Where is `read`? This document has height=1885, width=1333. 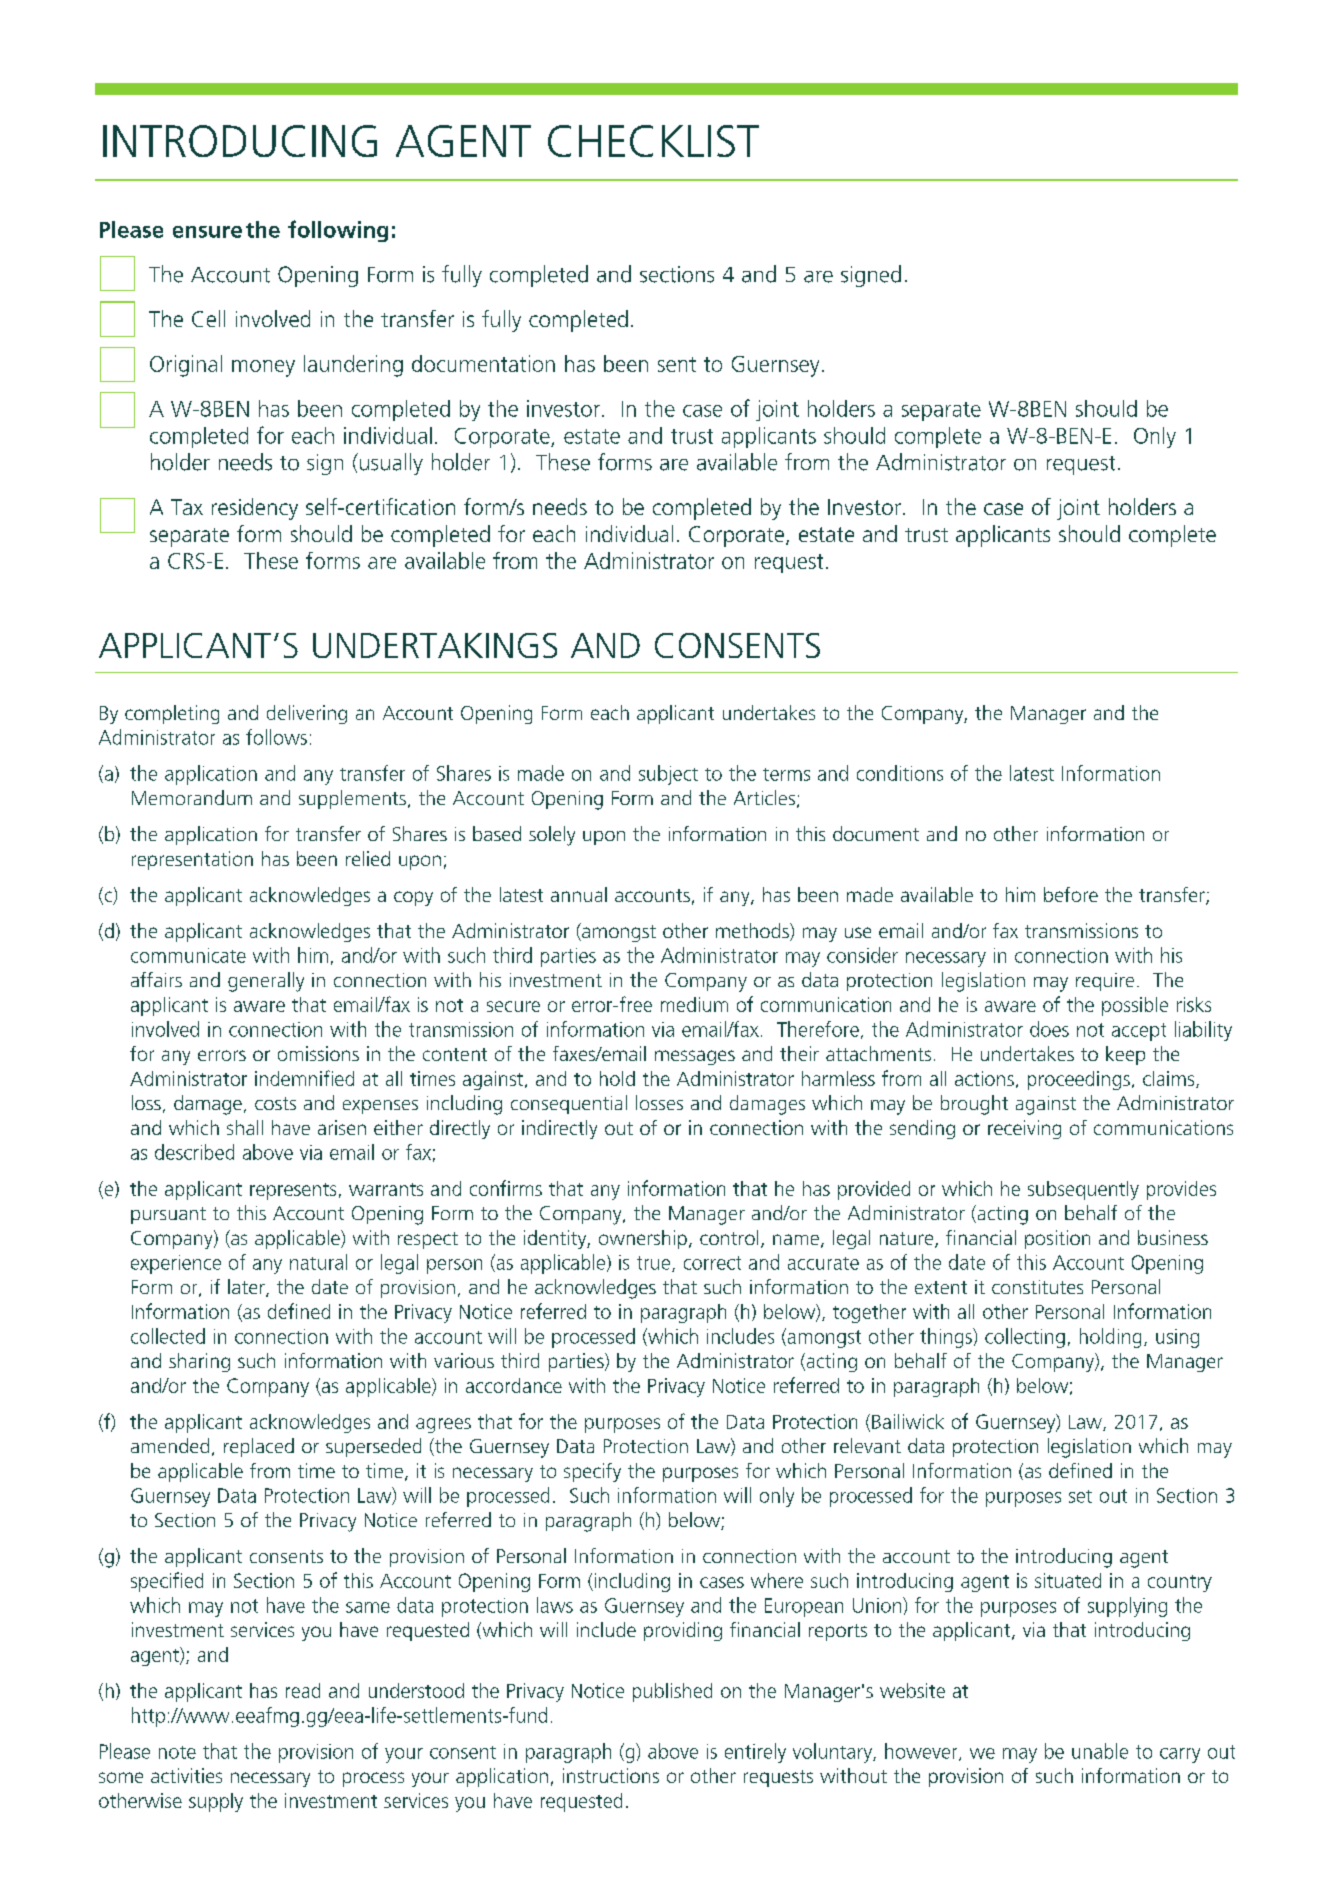 read is located at coordinates (303, 1690).
